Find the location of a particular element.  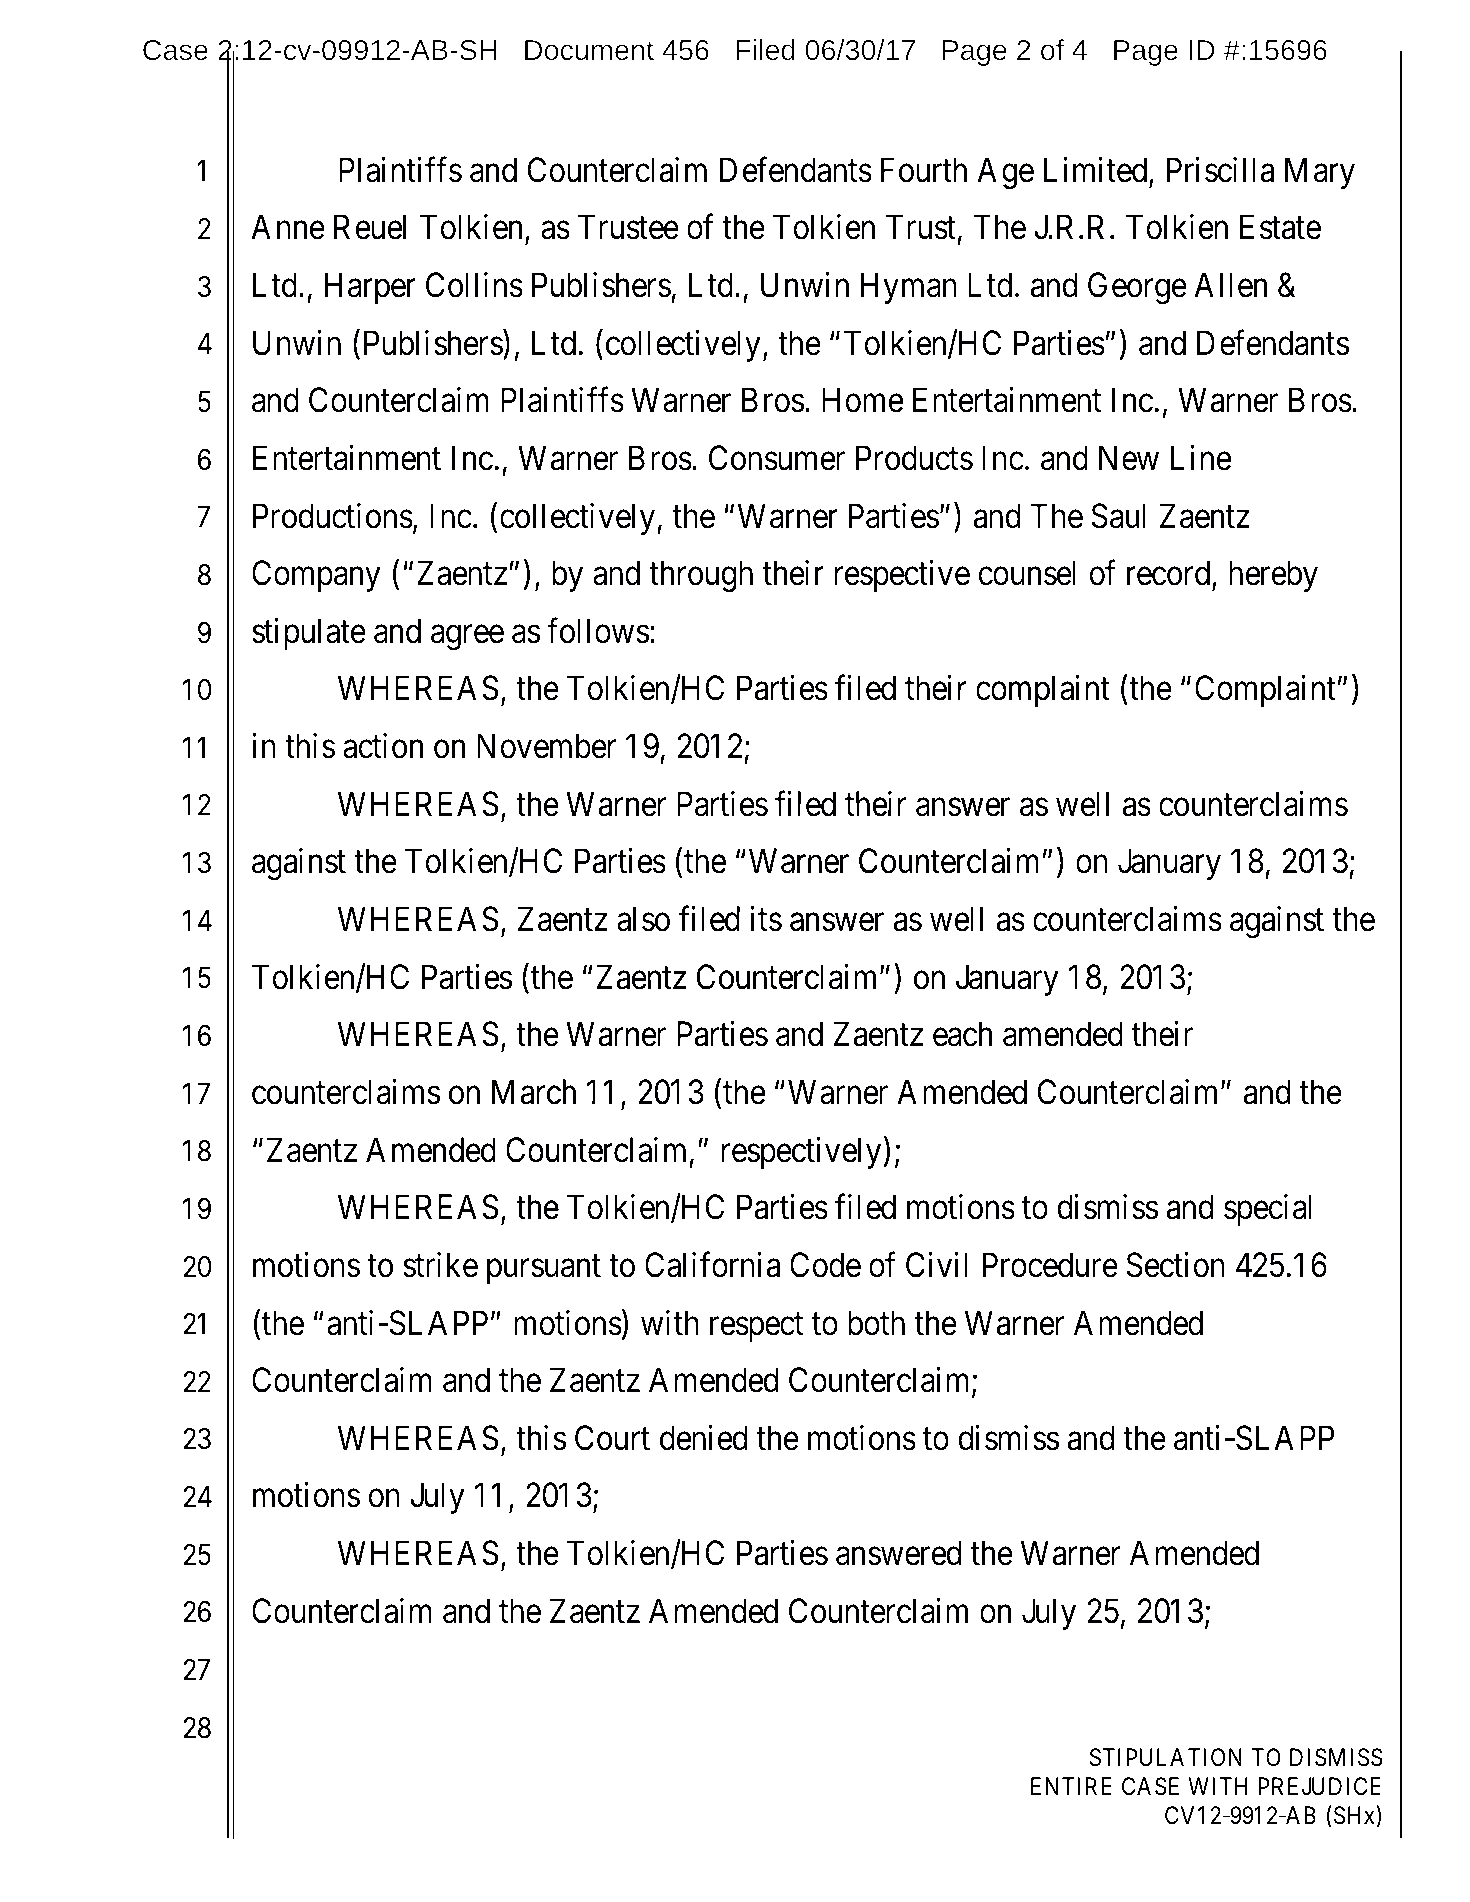

Priscilla is located at coordinates (1220, 170).
